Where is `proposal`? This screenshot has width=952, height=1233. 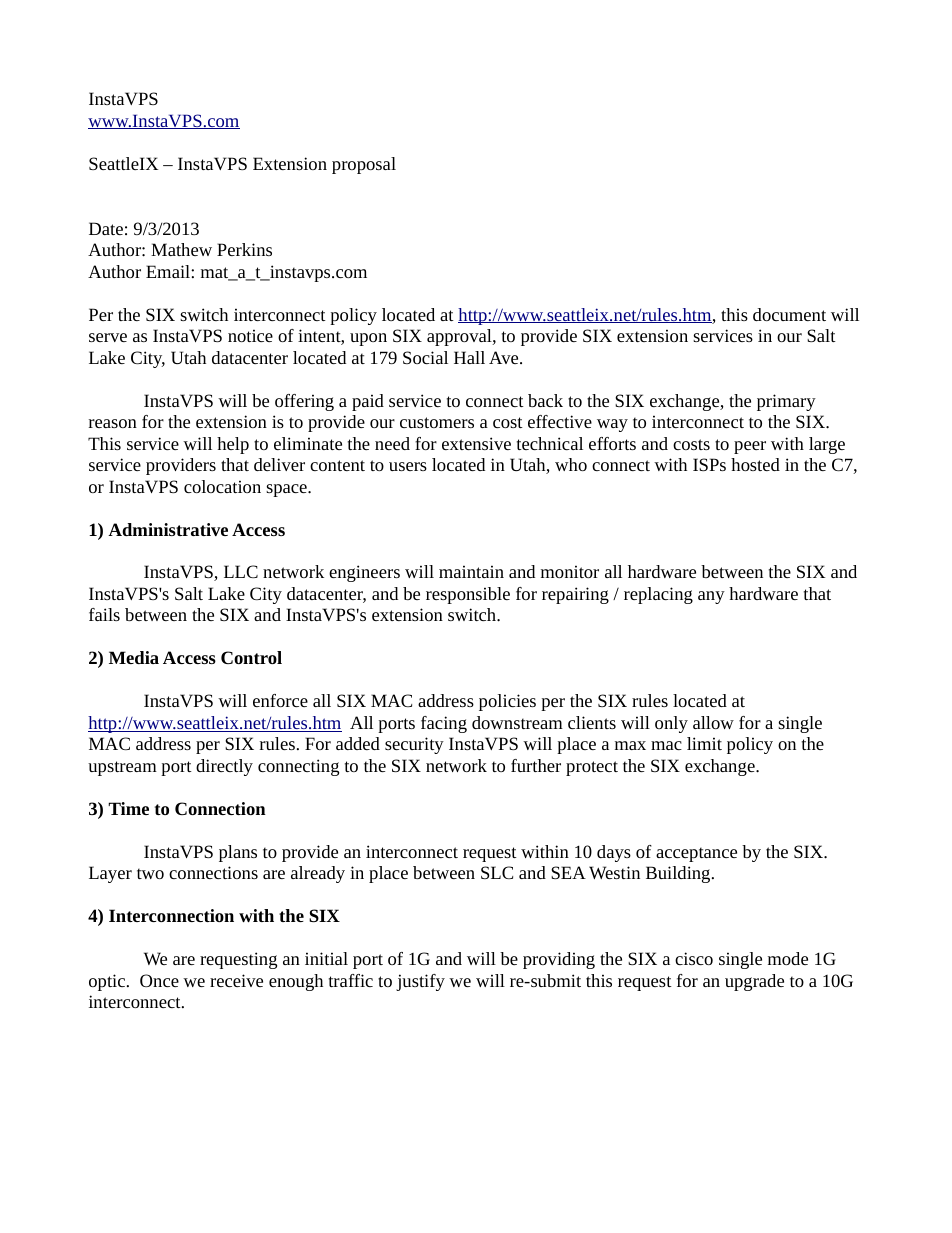
proposal is located at coordinates (364, 165).
